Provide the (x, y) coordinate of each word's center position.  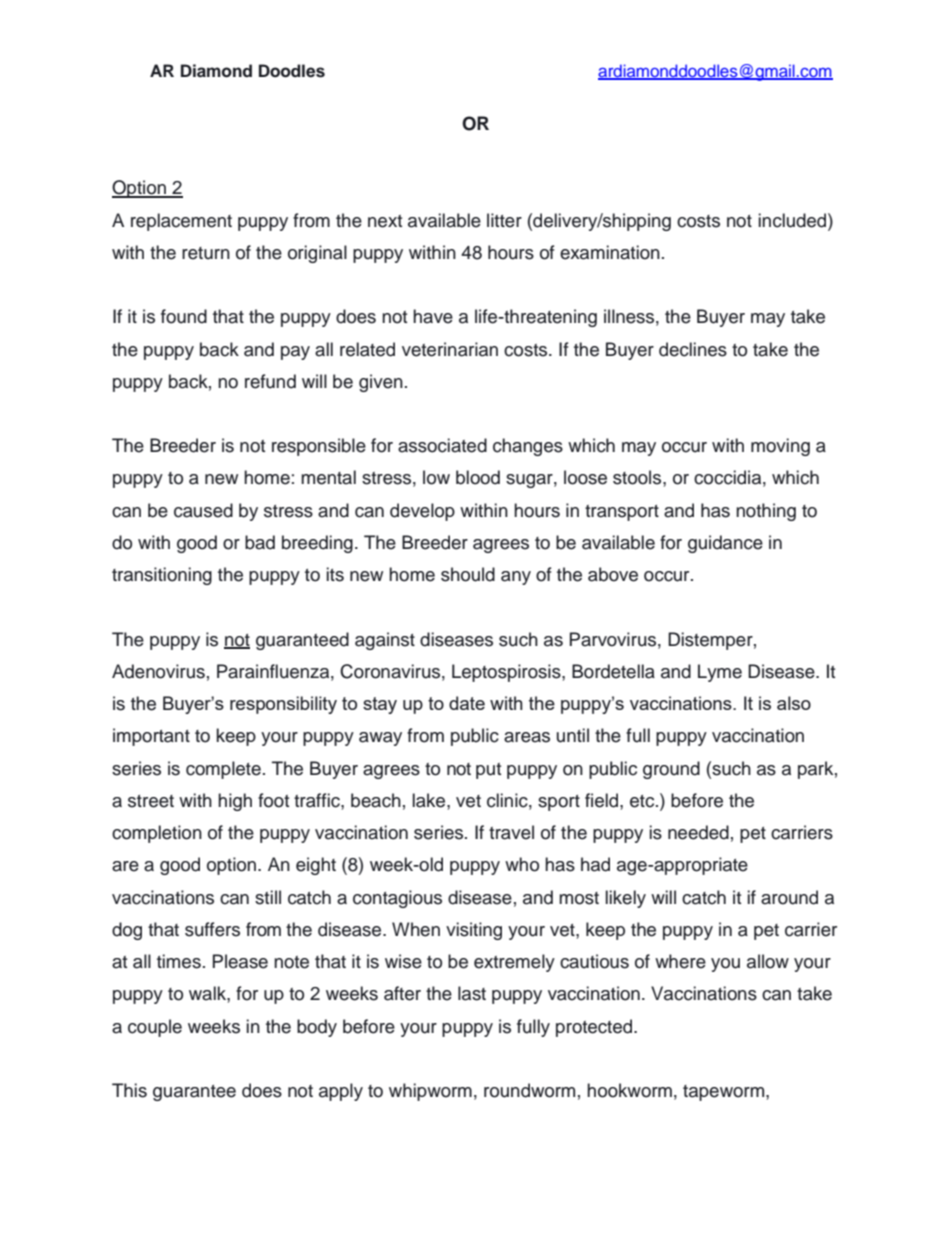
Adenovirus (158, 671)
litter (504, 220)
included (794, 220)
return (206, 253)
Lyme (720, 673)
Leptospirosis (507, 673)
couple (155, 1028)
